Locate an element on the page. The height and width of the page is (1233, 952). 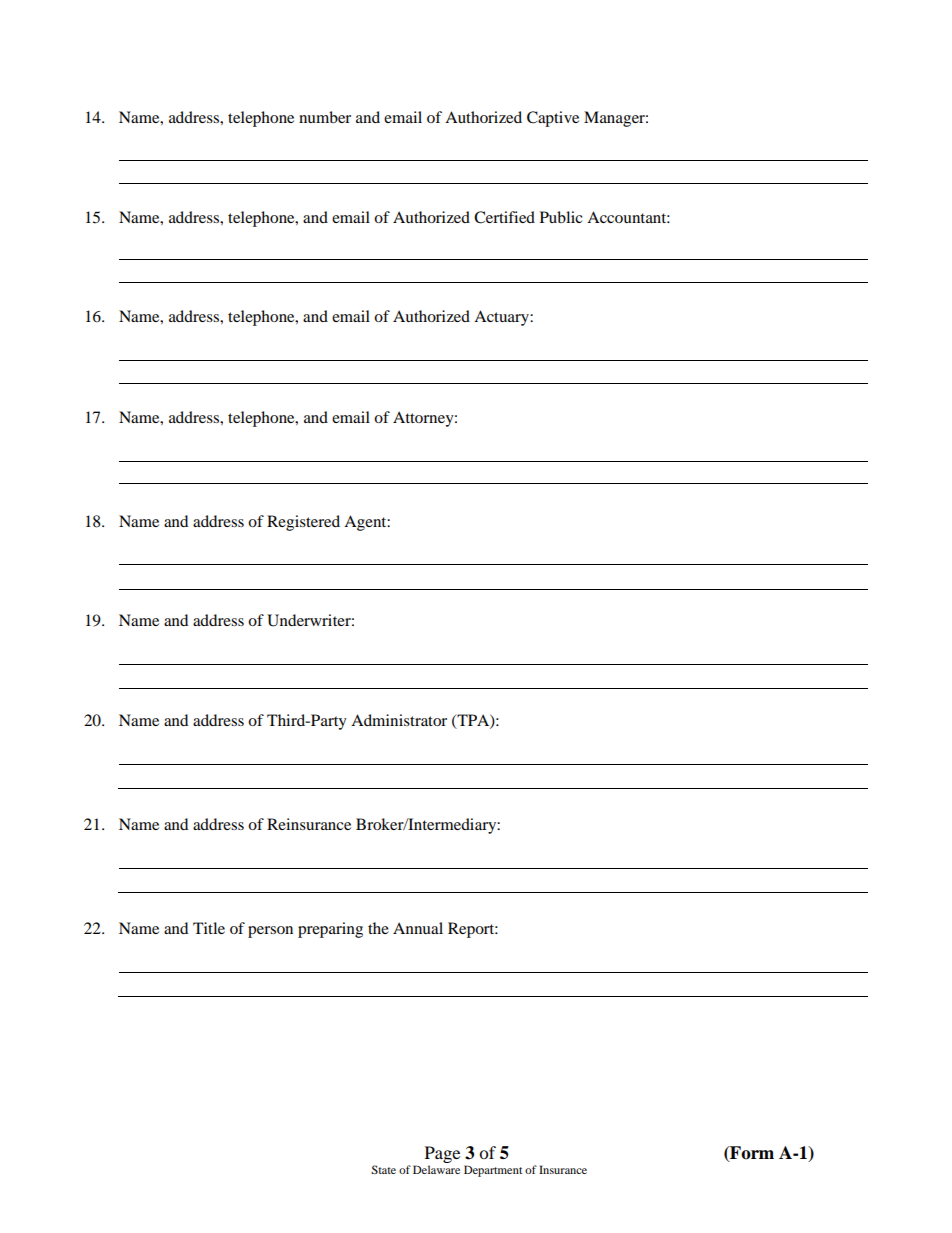
Registered is located at coordinates (303, 523).
